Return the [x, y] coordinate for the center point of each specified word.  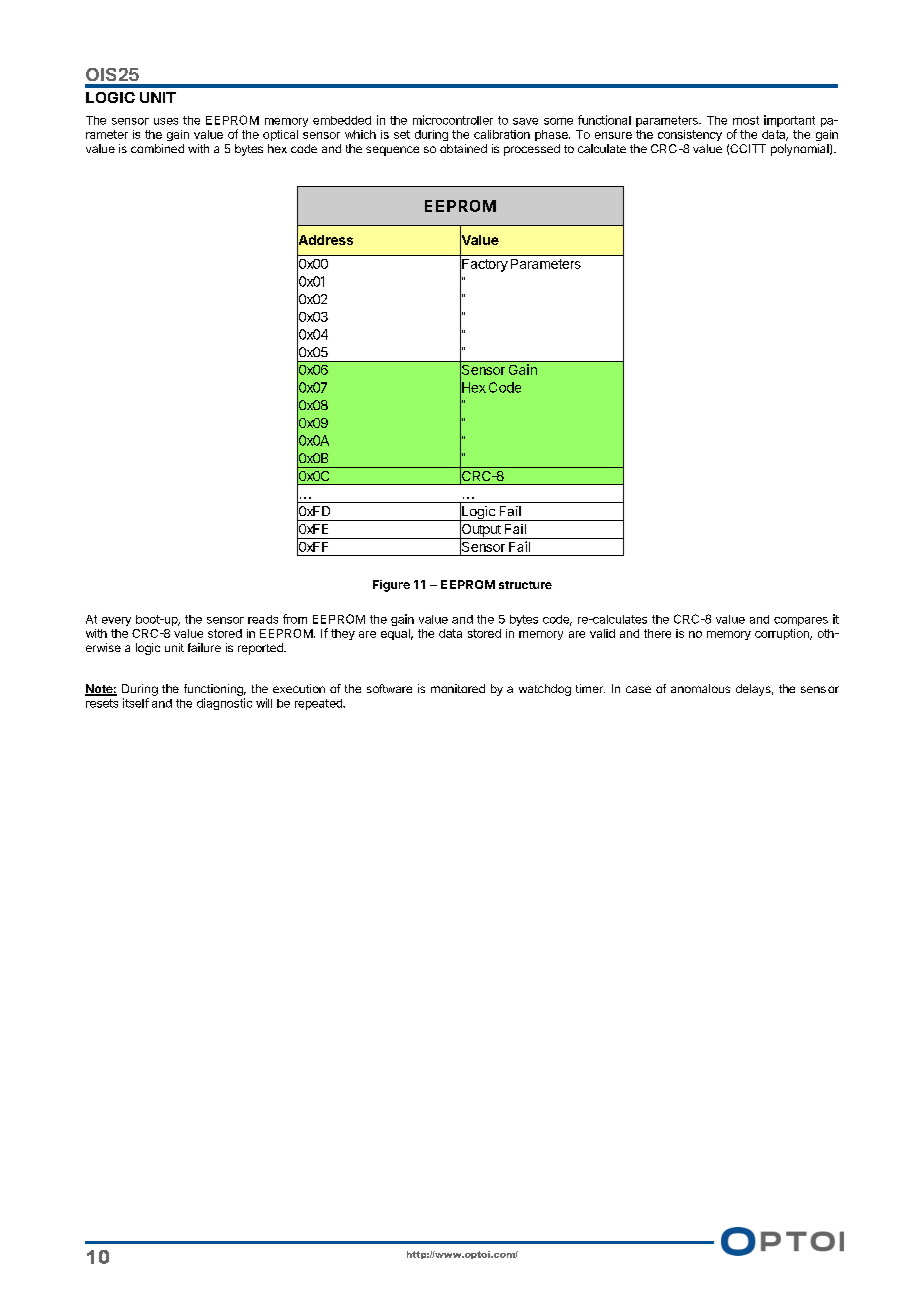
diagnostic [224, 704]
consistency [690, 135]
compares [801, 621]
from [295, 619]
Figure [391, 586]
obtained [463, 148]
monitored [458, 688]
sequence [392, 151]
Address [325, 240]
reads [263, 619]
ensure [613, 135]
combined [157, 148]
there [657, 633]
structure [525, 585]
